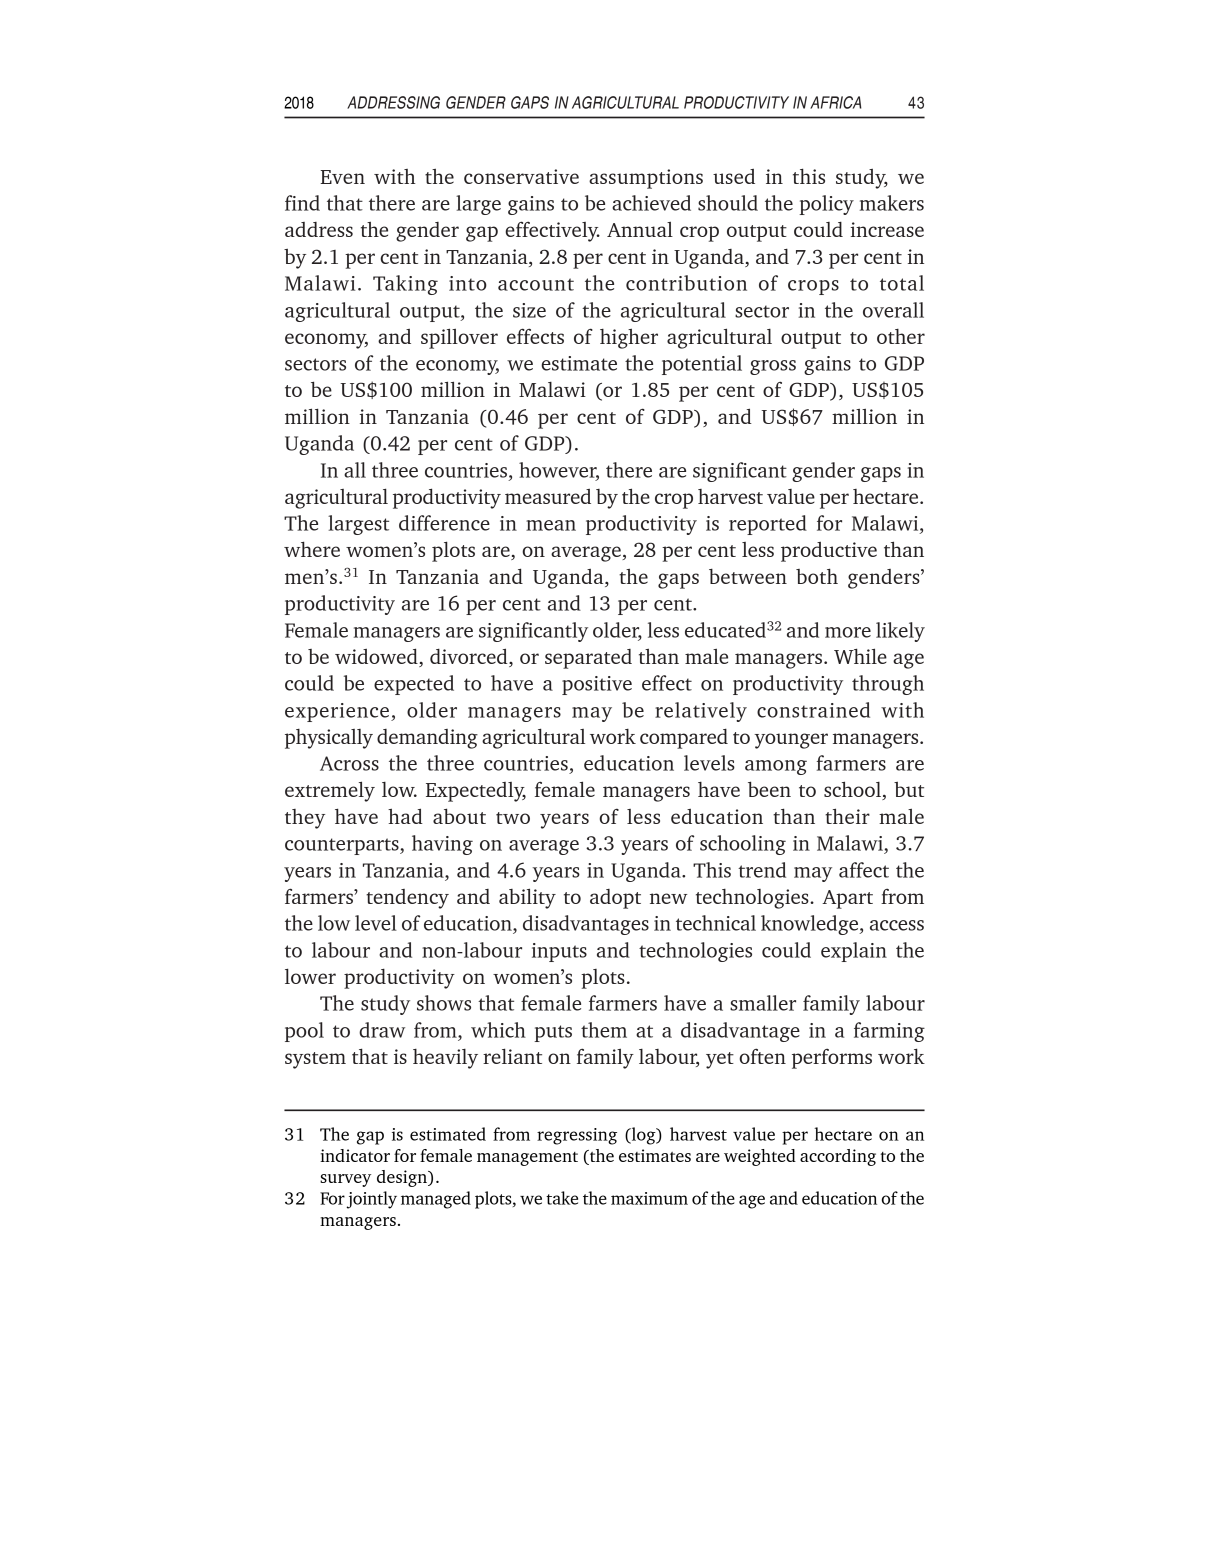 This page has height=1565, width=1209. I want to click on assumptions, so click(646, 179).
